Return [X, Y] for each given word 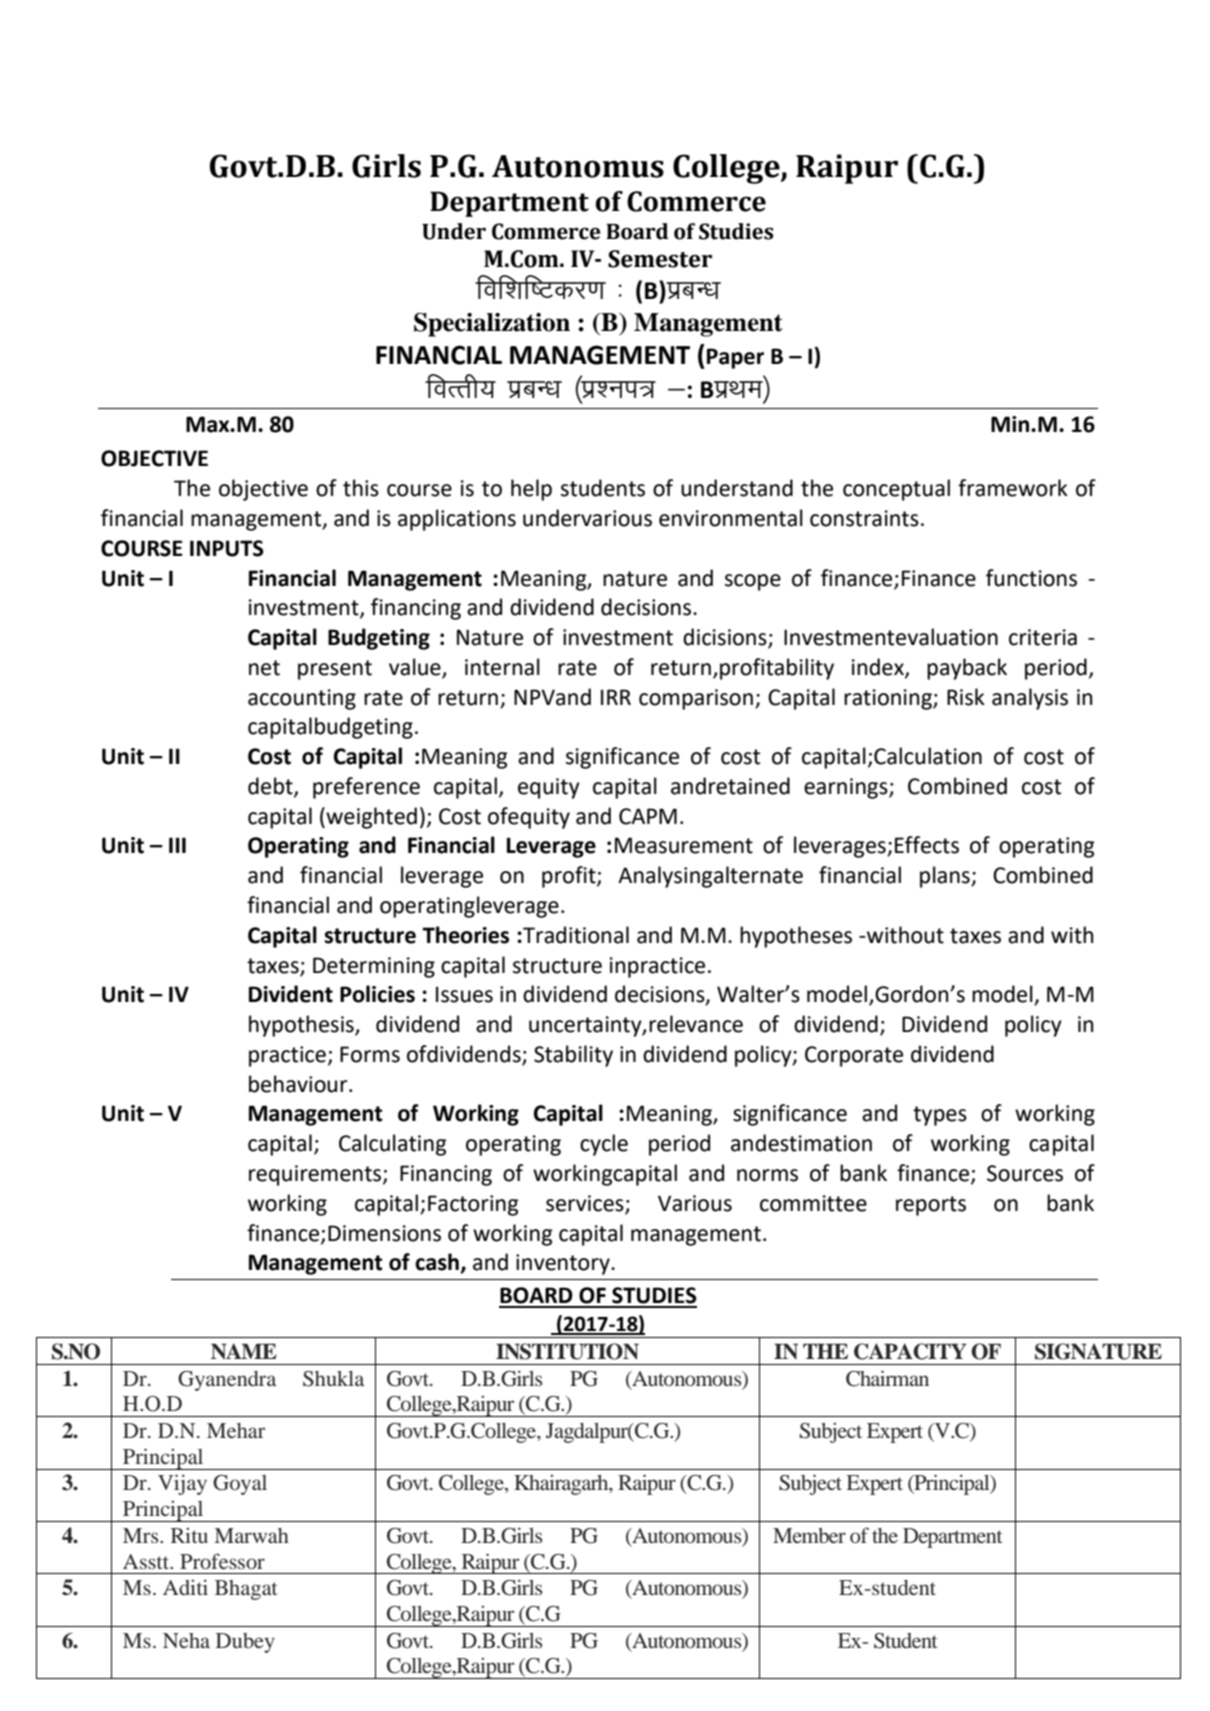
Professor [222, 1561]
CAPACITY [910, 1351]
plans [946, 877]
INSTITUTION [567, 1351]
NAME [244, 1351]
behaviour [299, 1084]
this [361, 488]
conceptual [896, 490]
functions [1031, 578]
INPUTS [227, 548]
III [177, 845]
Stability [573, 1056]
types [940, 1116]
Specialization [492, 324]
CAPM [648, 816]
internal [502, 667]
